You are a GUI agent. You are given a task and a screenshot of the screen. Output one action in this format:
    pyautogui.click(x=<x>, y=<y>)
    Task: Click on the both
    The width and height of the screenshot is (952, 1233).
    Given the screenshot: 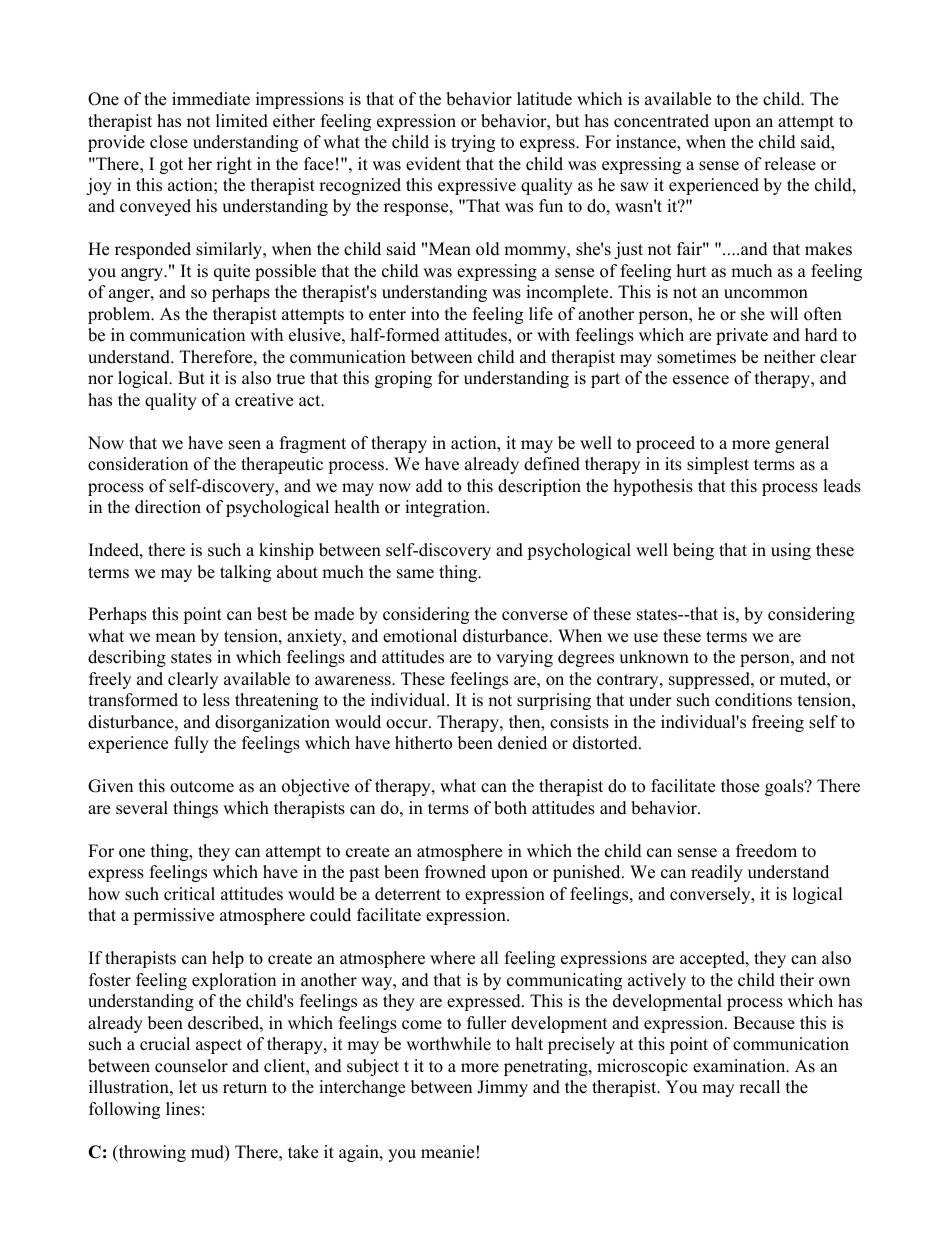 What is the action you would take?
    pyautogui.click(x=510, y=808)
